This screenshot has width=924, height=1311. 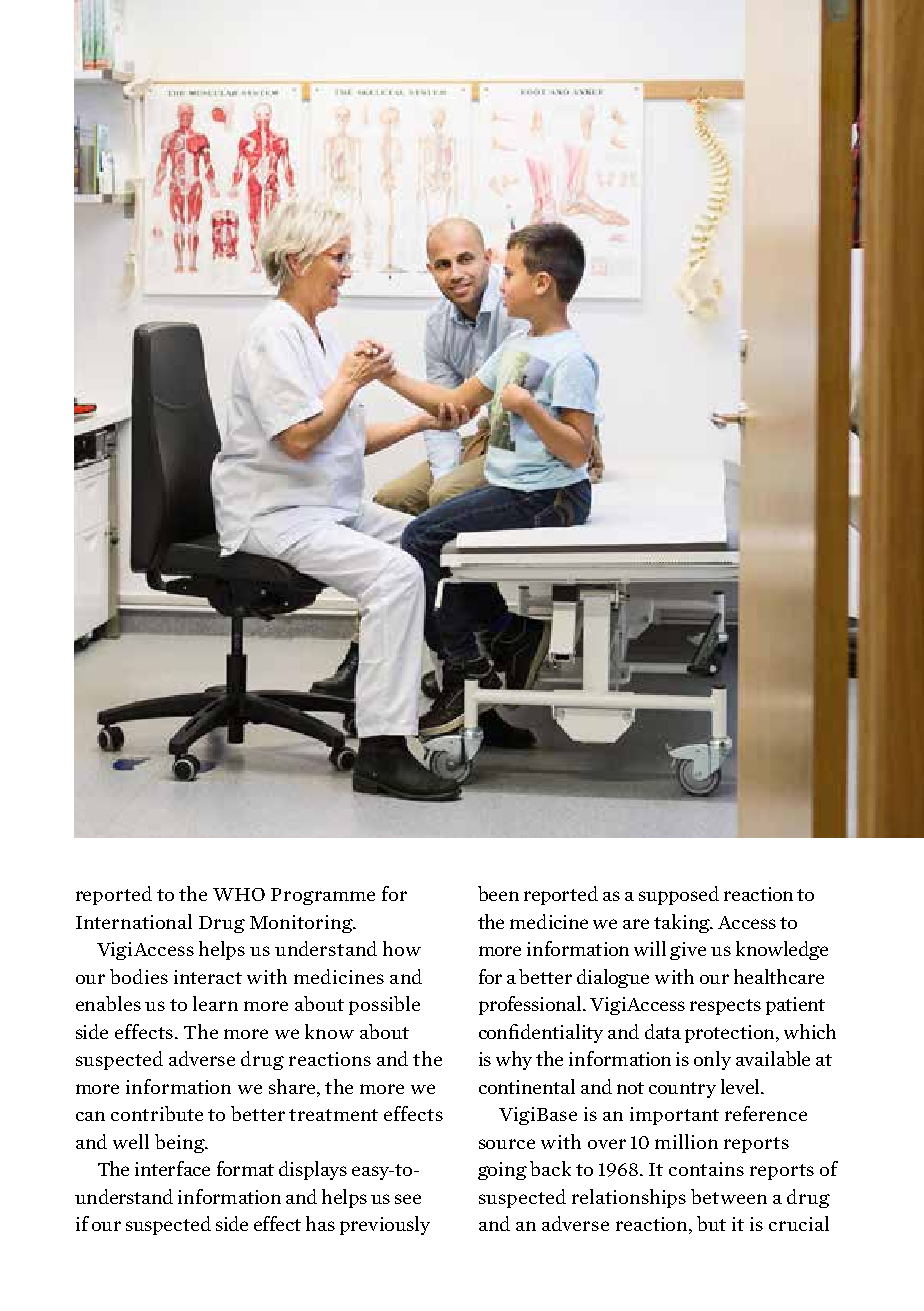 What do you see at coordinates (679, 895) in the screenshot?
I see `supposed` at bounding box center [679, 895].
